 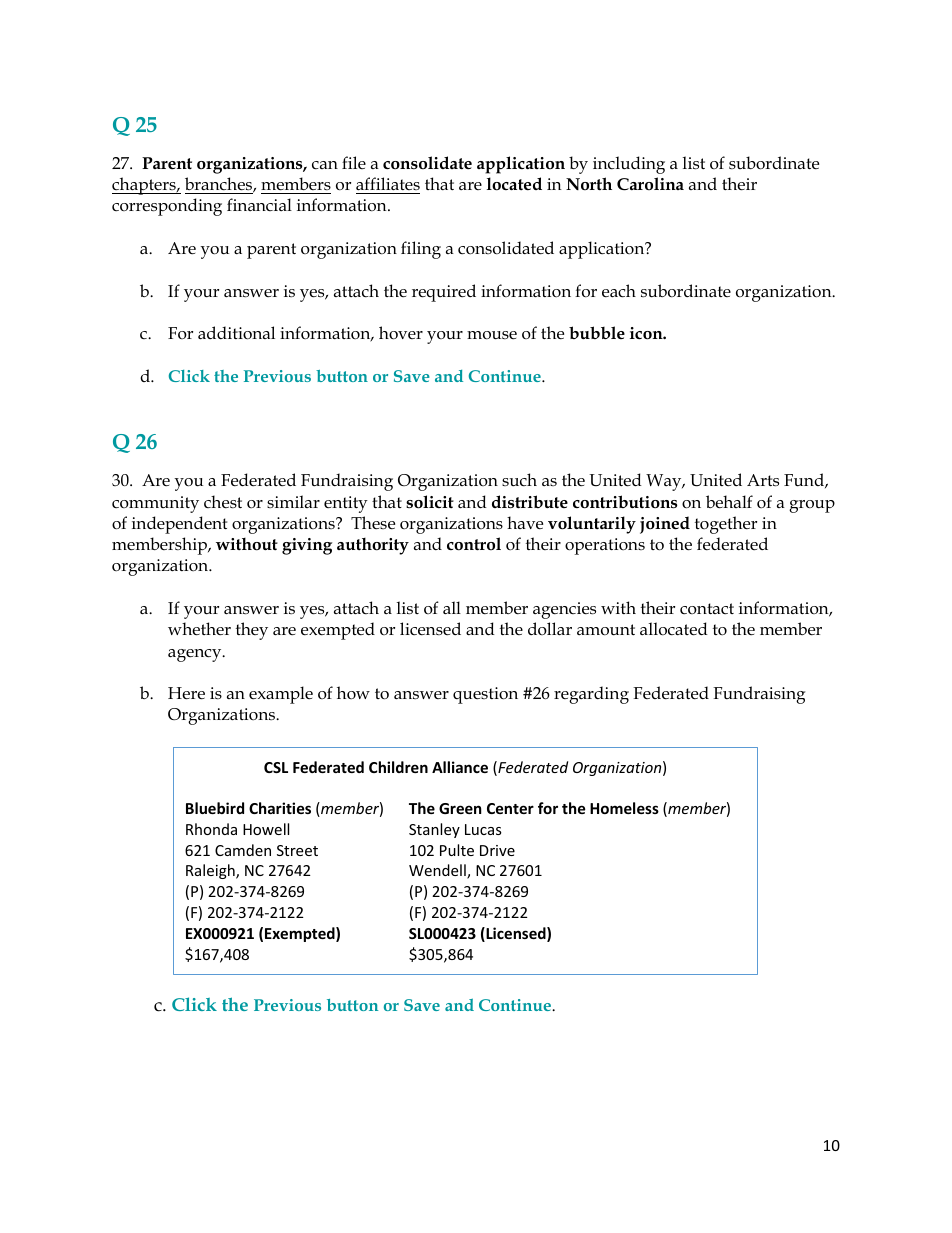 What do you see at coordinates (186, 693) in the screenshot?
I see `Here` at bounding box center [186, 693].
